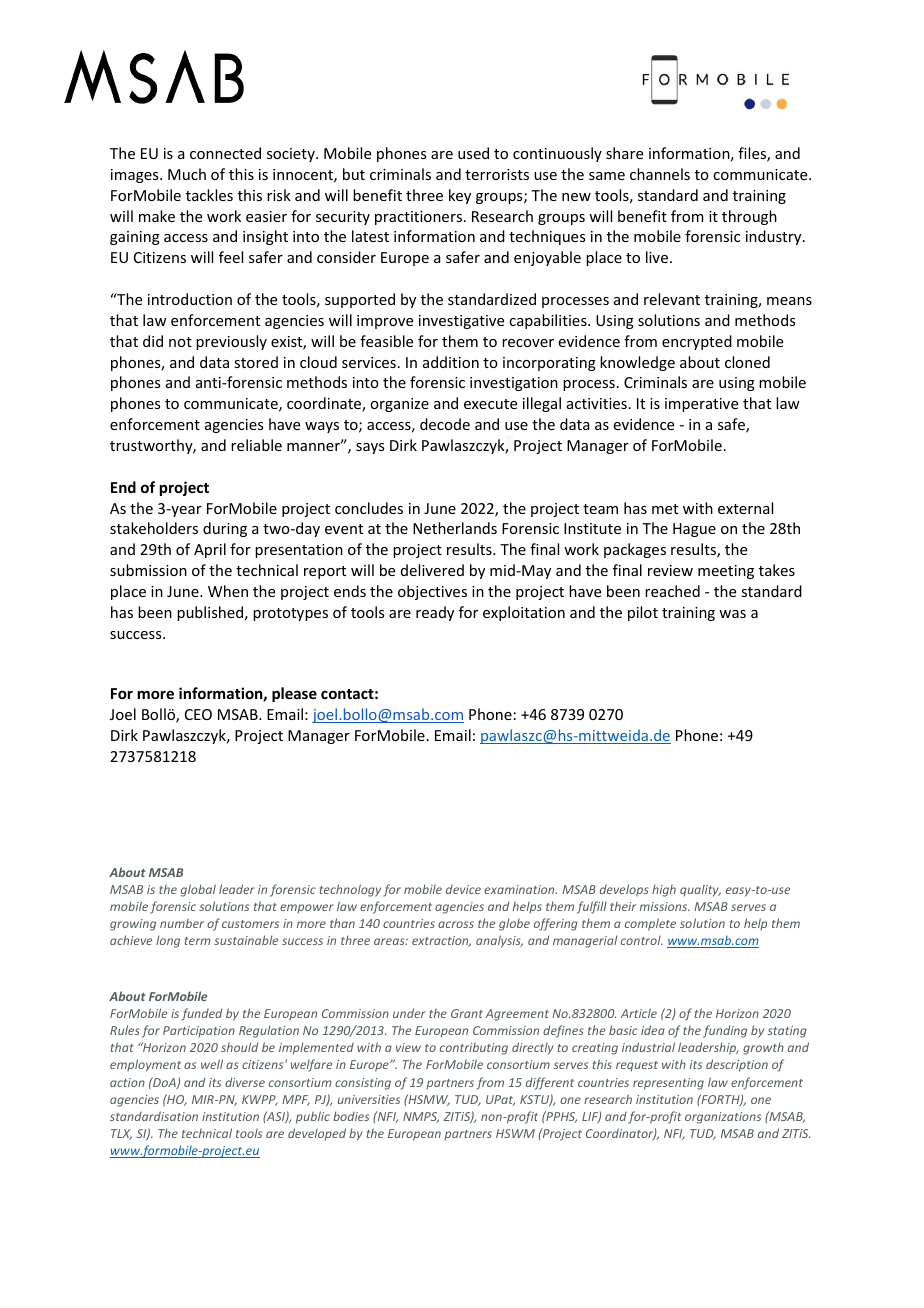 Image resolution: width=924 pixels, height=1308 pixels. What do you see at coordinates (732, 614) in the document?
I see `was` at bounding box center [732, 614].
